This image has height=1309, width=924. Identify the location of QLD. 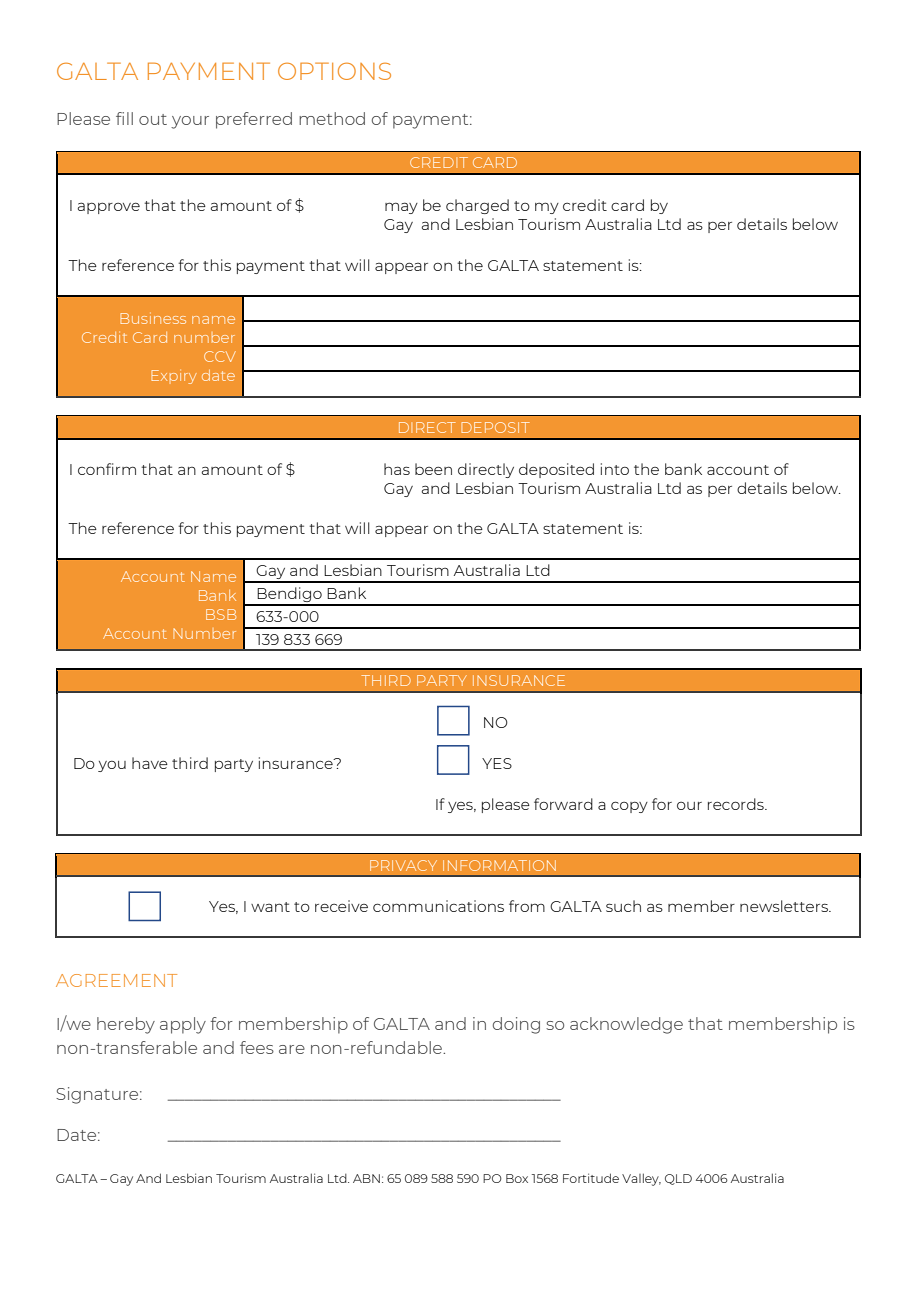
(678, 1179).
